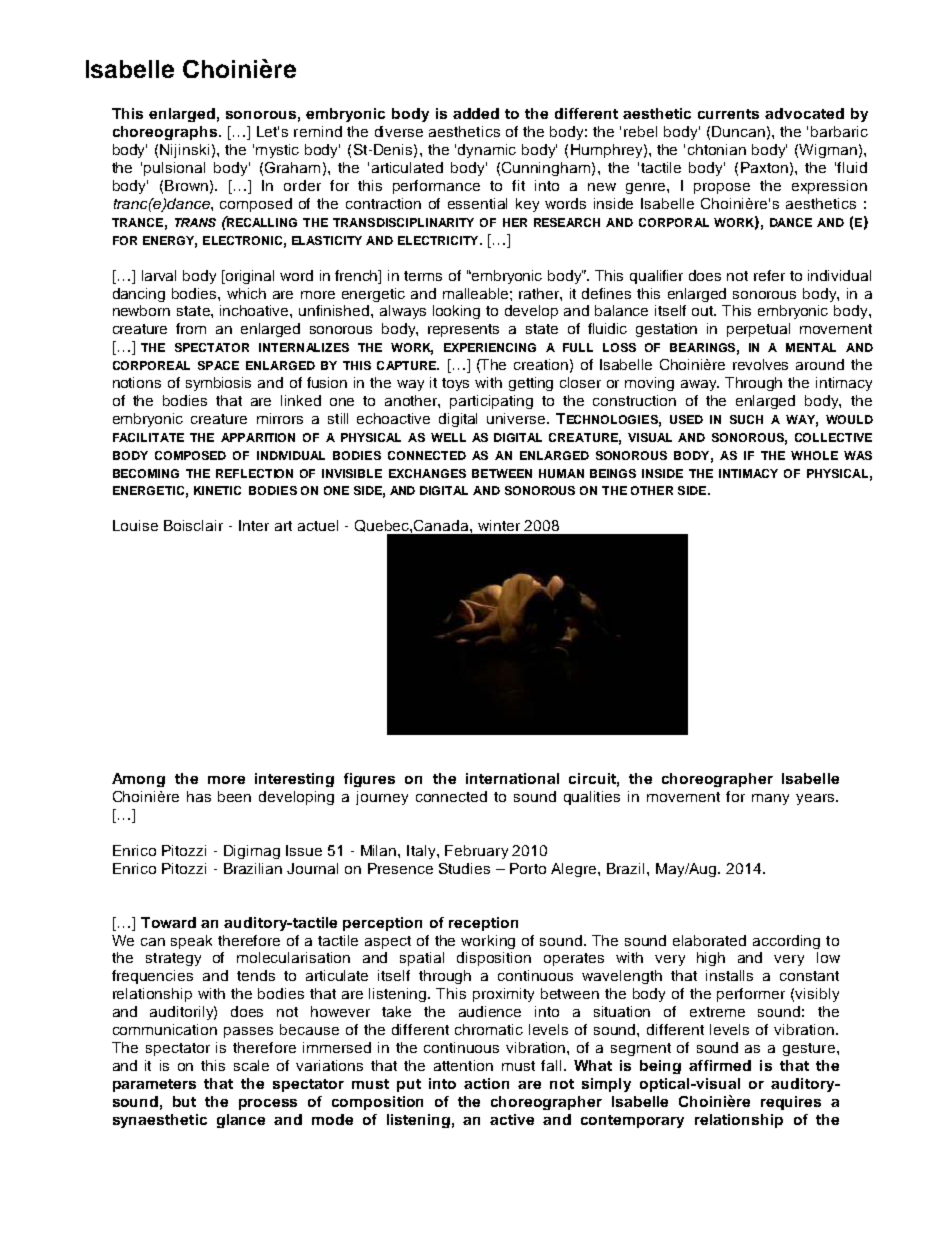 The image size is (952, 1233). What do you see at coordinates (764, 167) in the document?
I see `Paxton` at bounding box center [764, 167].
